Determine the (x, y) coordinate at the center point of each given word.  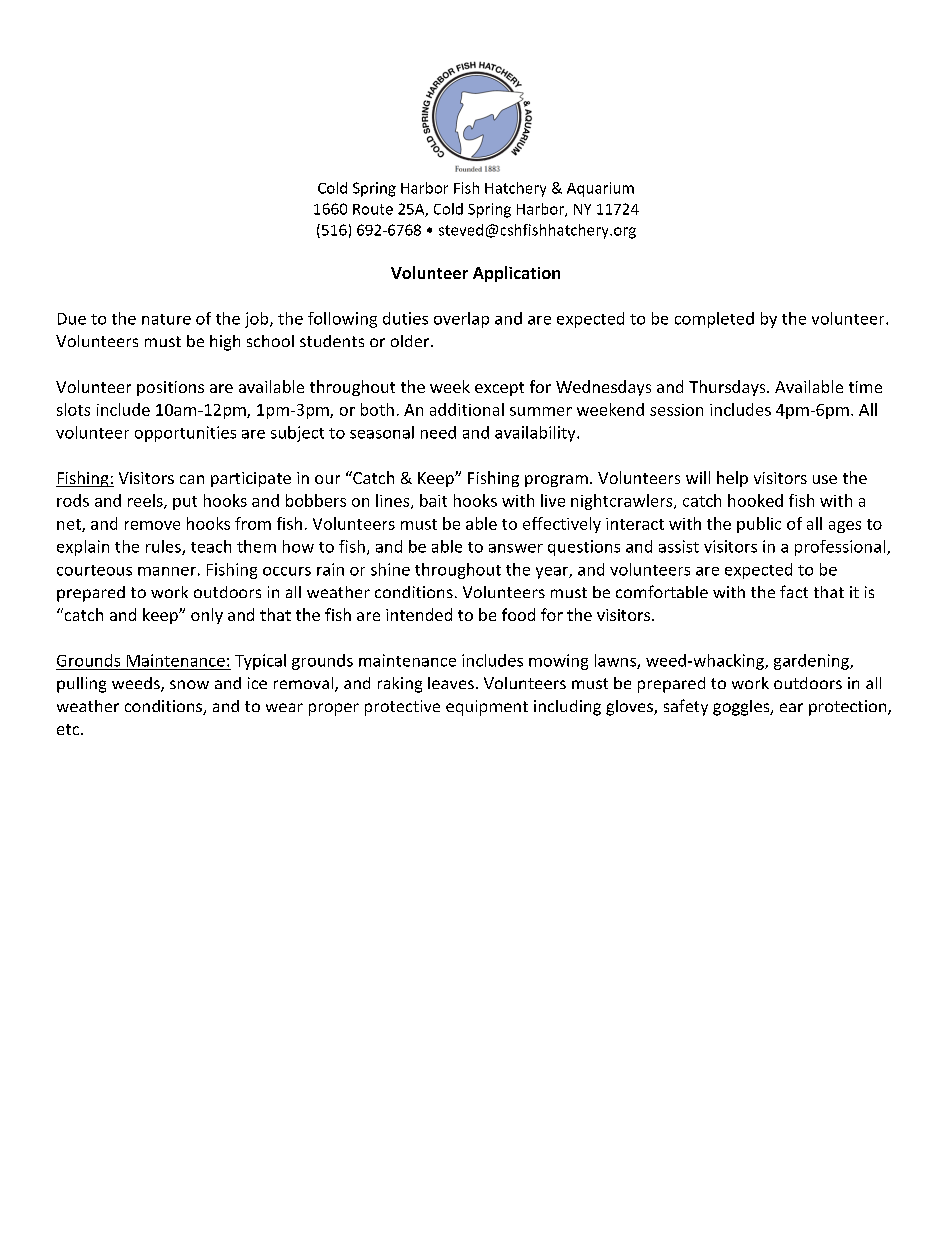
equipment (487, 708)
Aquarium (600, 189)
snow (189, 684)
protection (849, 708)
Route (373, 209)
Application (516, 274)
